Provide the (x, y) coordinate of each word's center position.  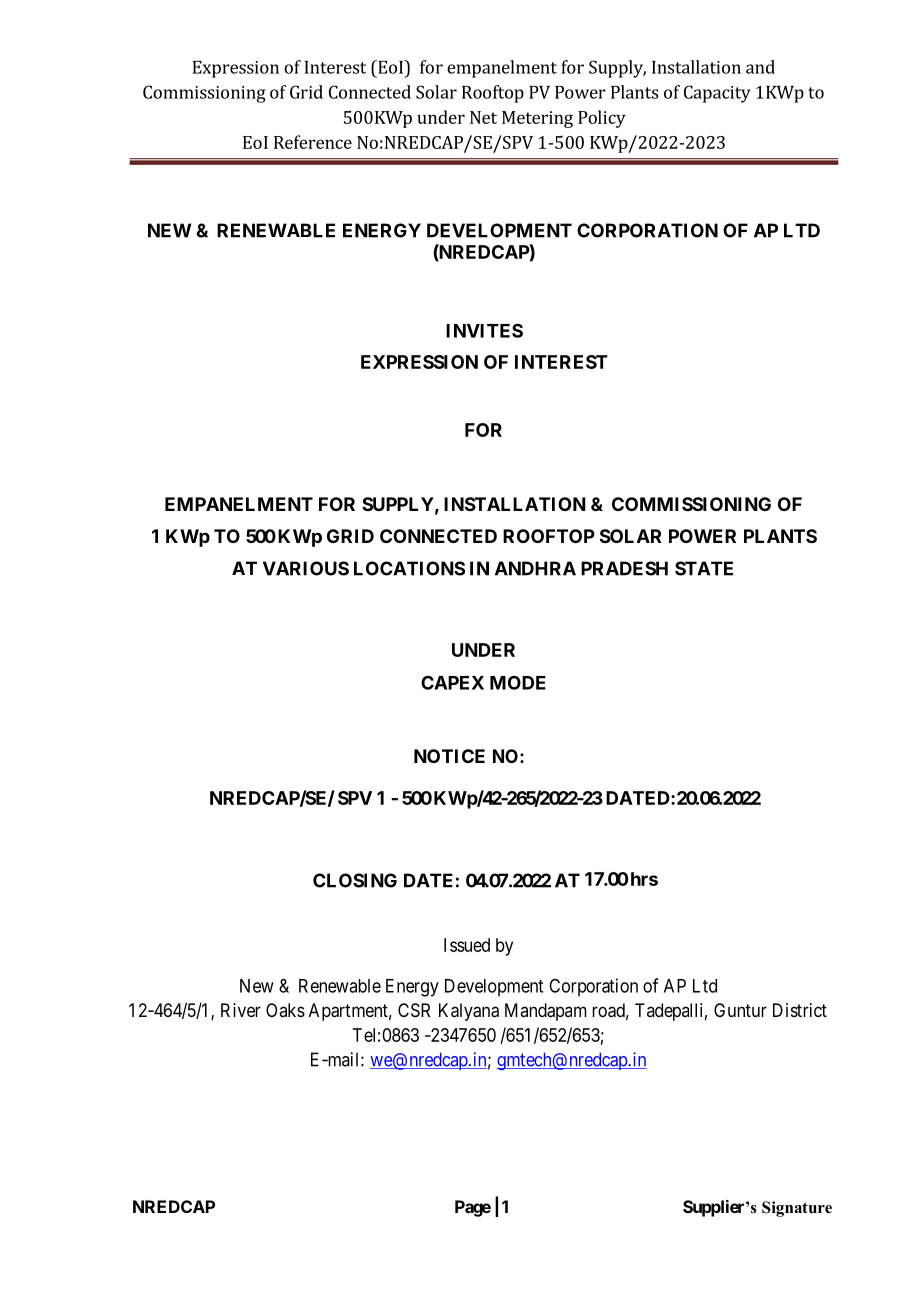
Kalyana (469, 1012)
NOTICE (449, 756)
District (800, 1010)
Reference (313, 142)
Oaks (285, 1010)
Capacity (717, 94)
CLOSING (355, 880)
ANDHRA (535, 568)
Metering (537, 119)
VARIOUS (306, 568)
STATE (704, 568)
